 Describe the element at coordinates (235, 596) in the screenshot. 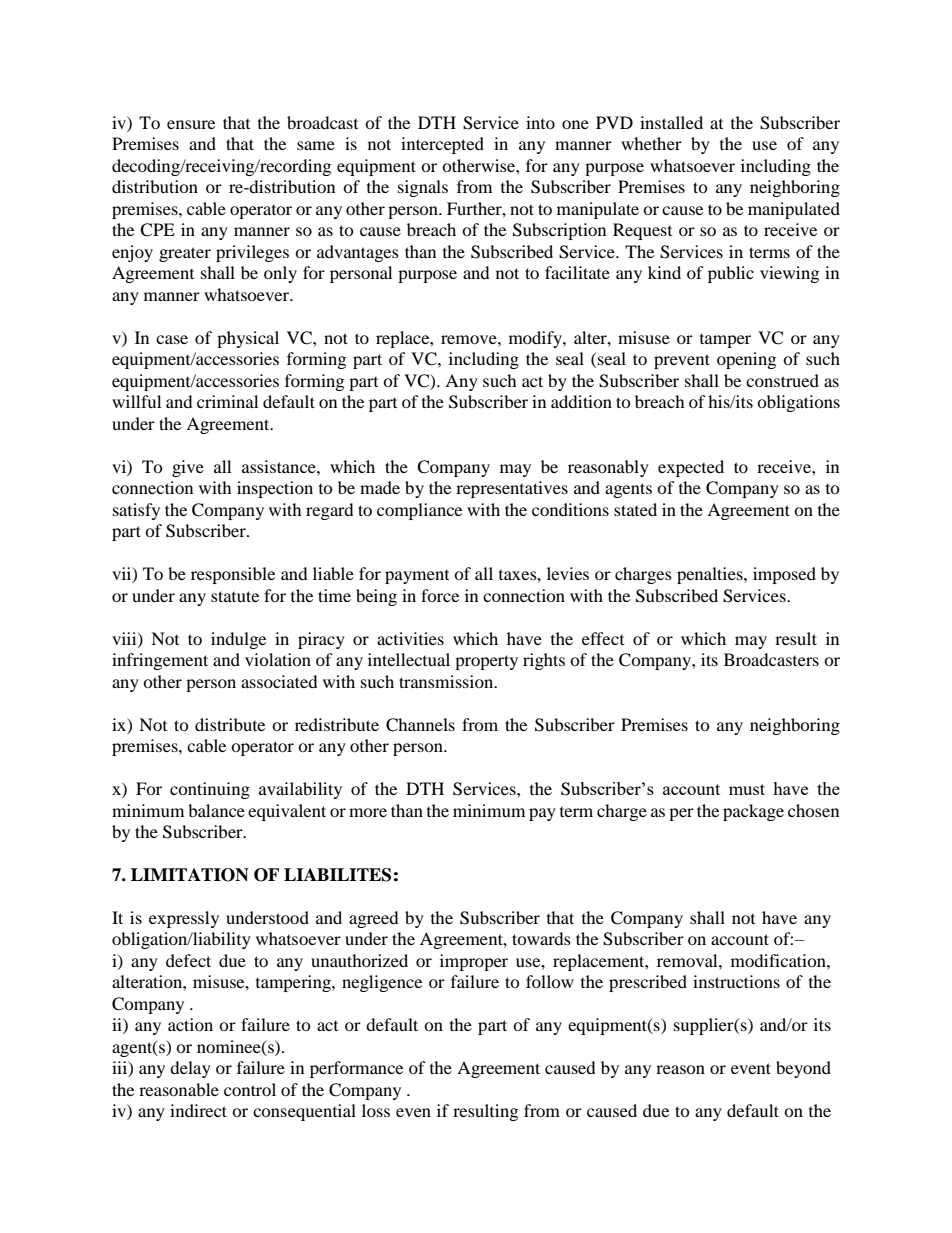

I see `statute` at that location.
